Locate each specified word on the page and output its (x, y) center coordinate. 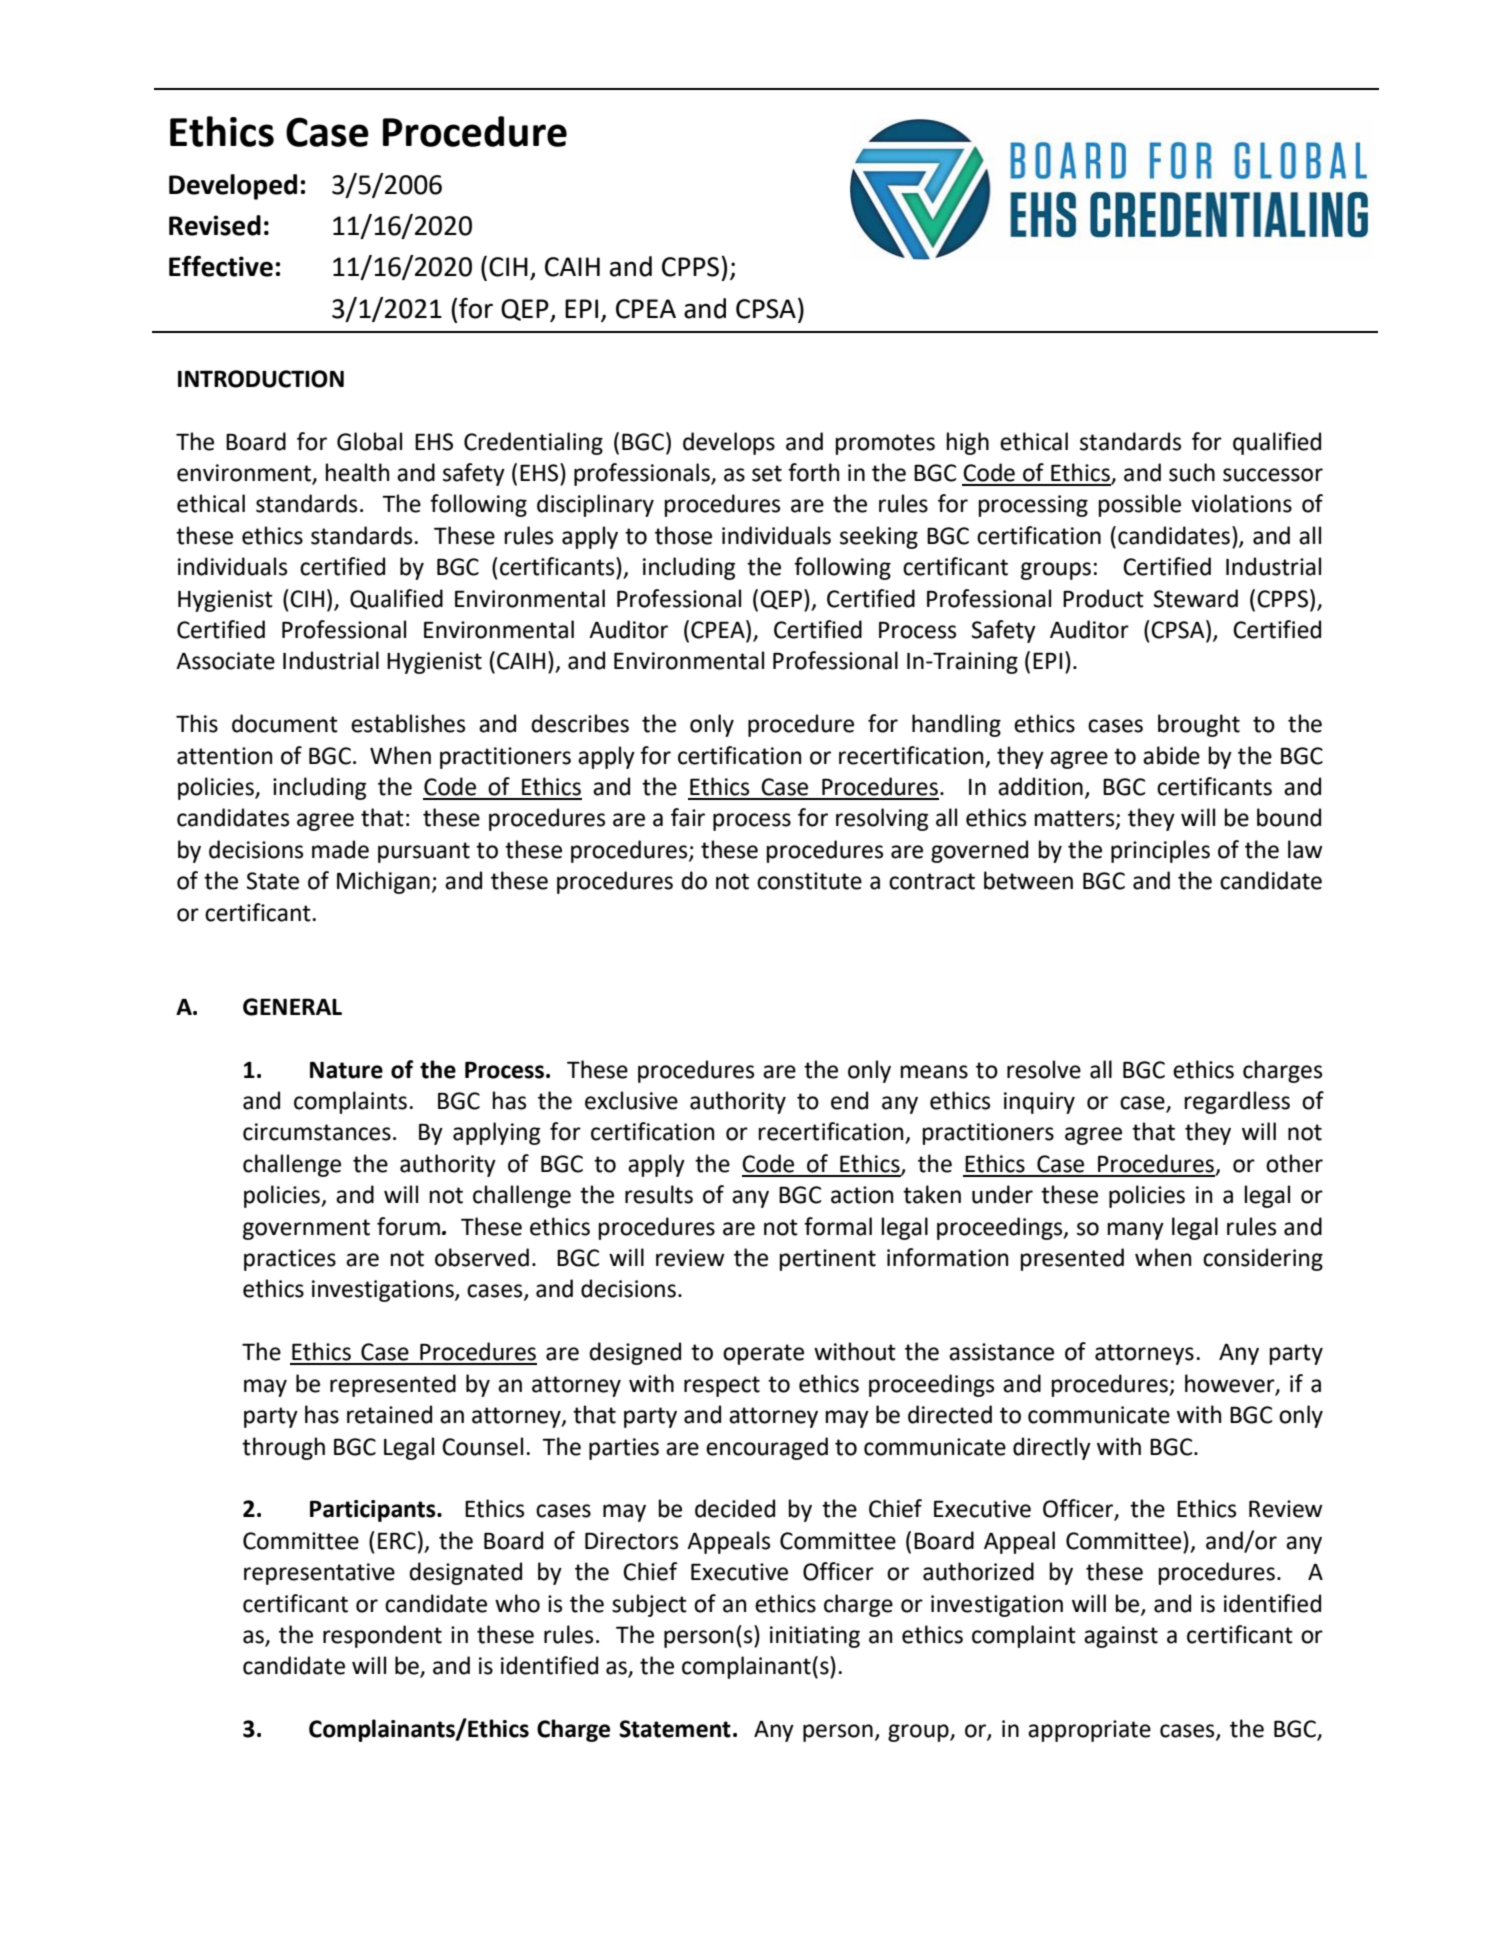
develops (729, 443)
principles (1160, 851)
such (1192, 472)
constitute (809, 881)
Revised (215, 225)
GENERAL (292, 1007)
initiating (815, 1637)
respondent (382, 1636)
